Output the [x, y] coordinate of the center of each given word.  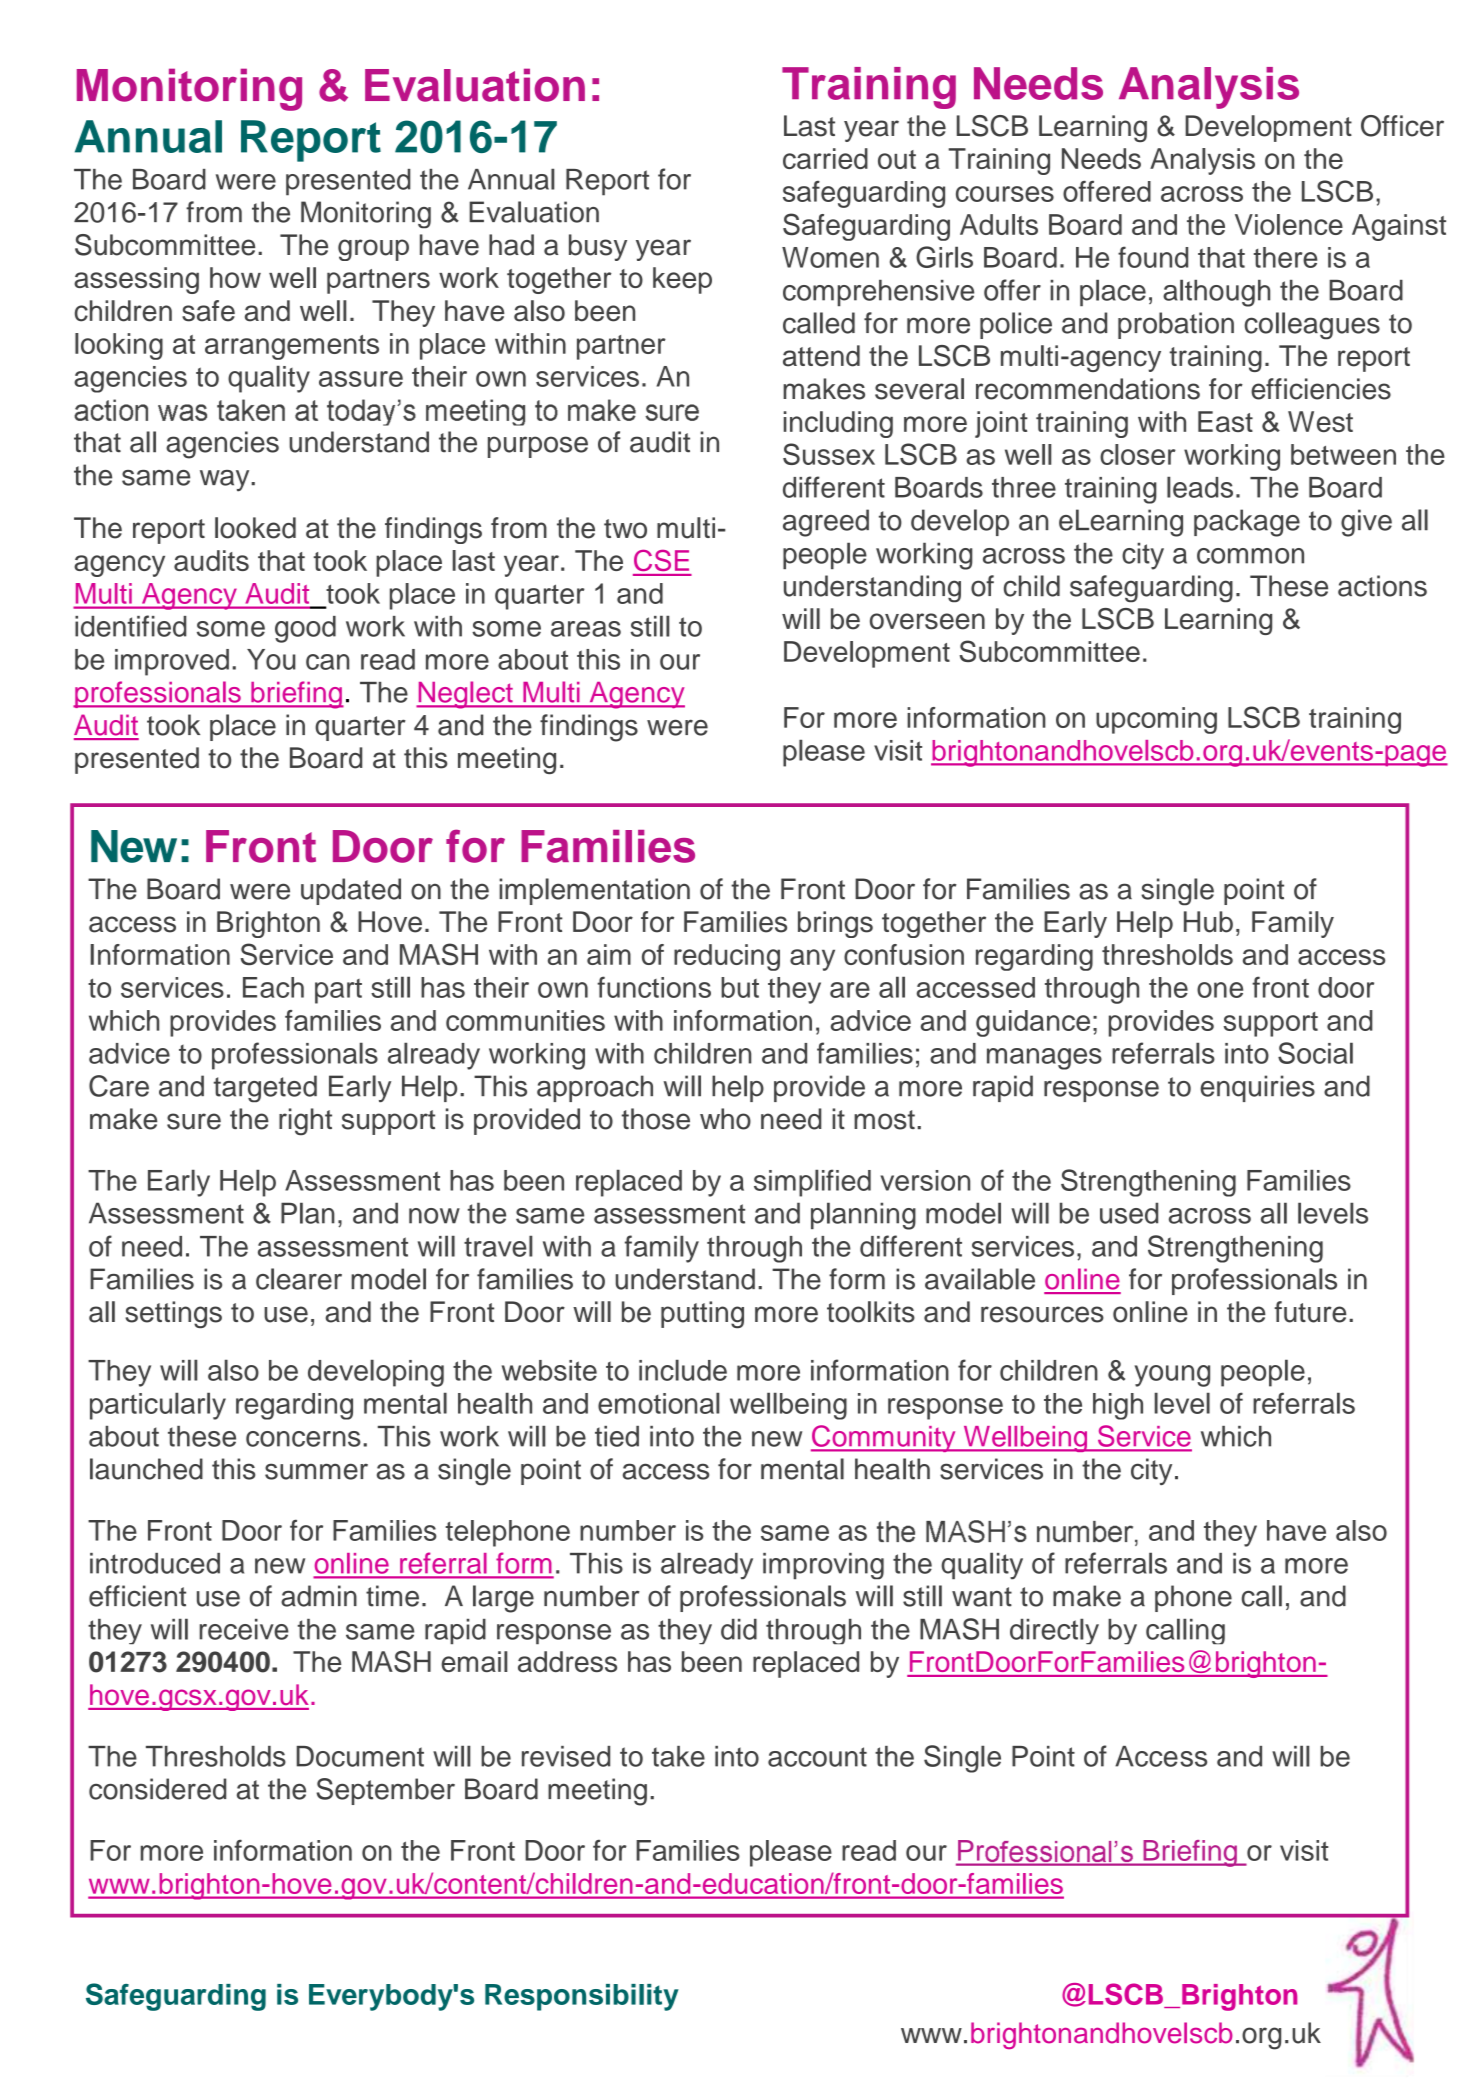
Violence [1289, 224]
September [385, 1791]
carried [825, 158]
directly [1054, 1631]
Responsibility [582, 1997]
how [235, 277]
